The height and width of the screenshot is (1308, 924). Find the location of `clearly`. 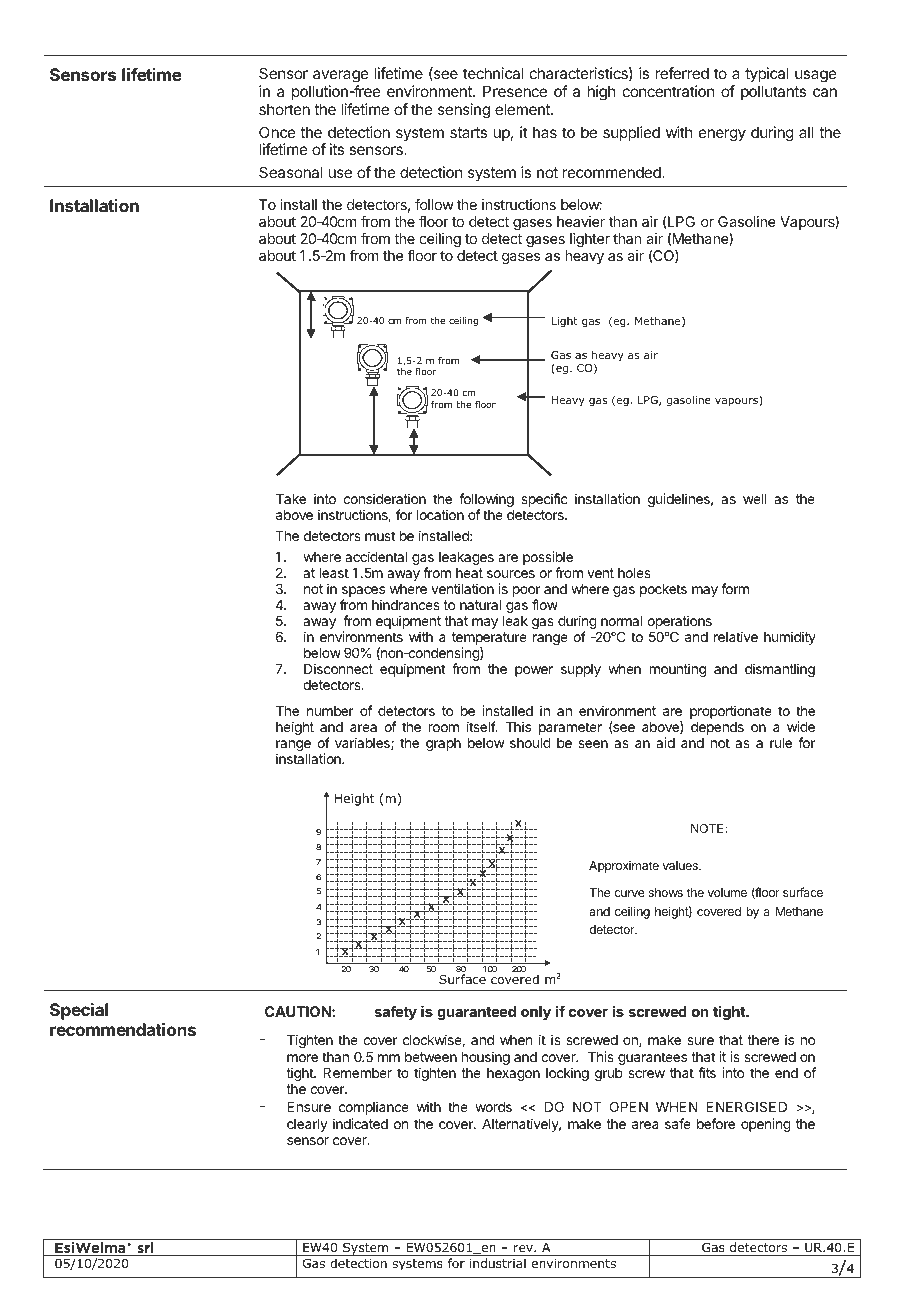

clearly is located at coordinates (307, 1125).
